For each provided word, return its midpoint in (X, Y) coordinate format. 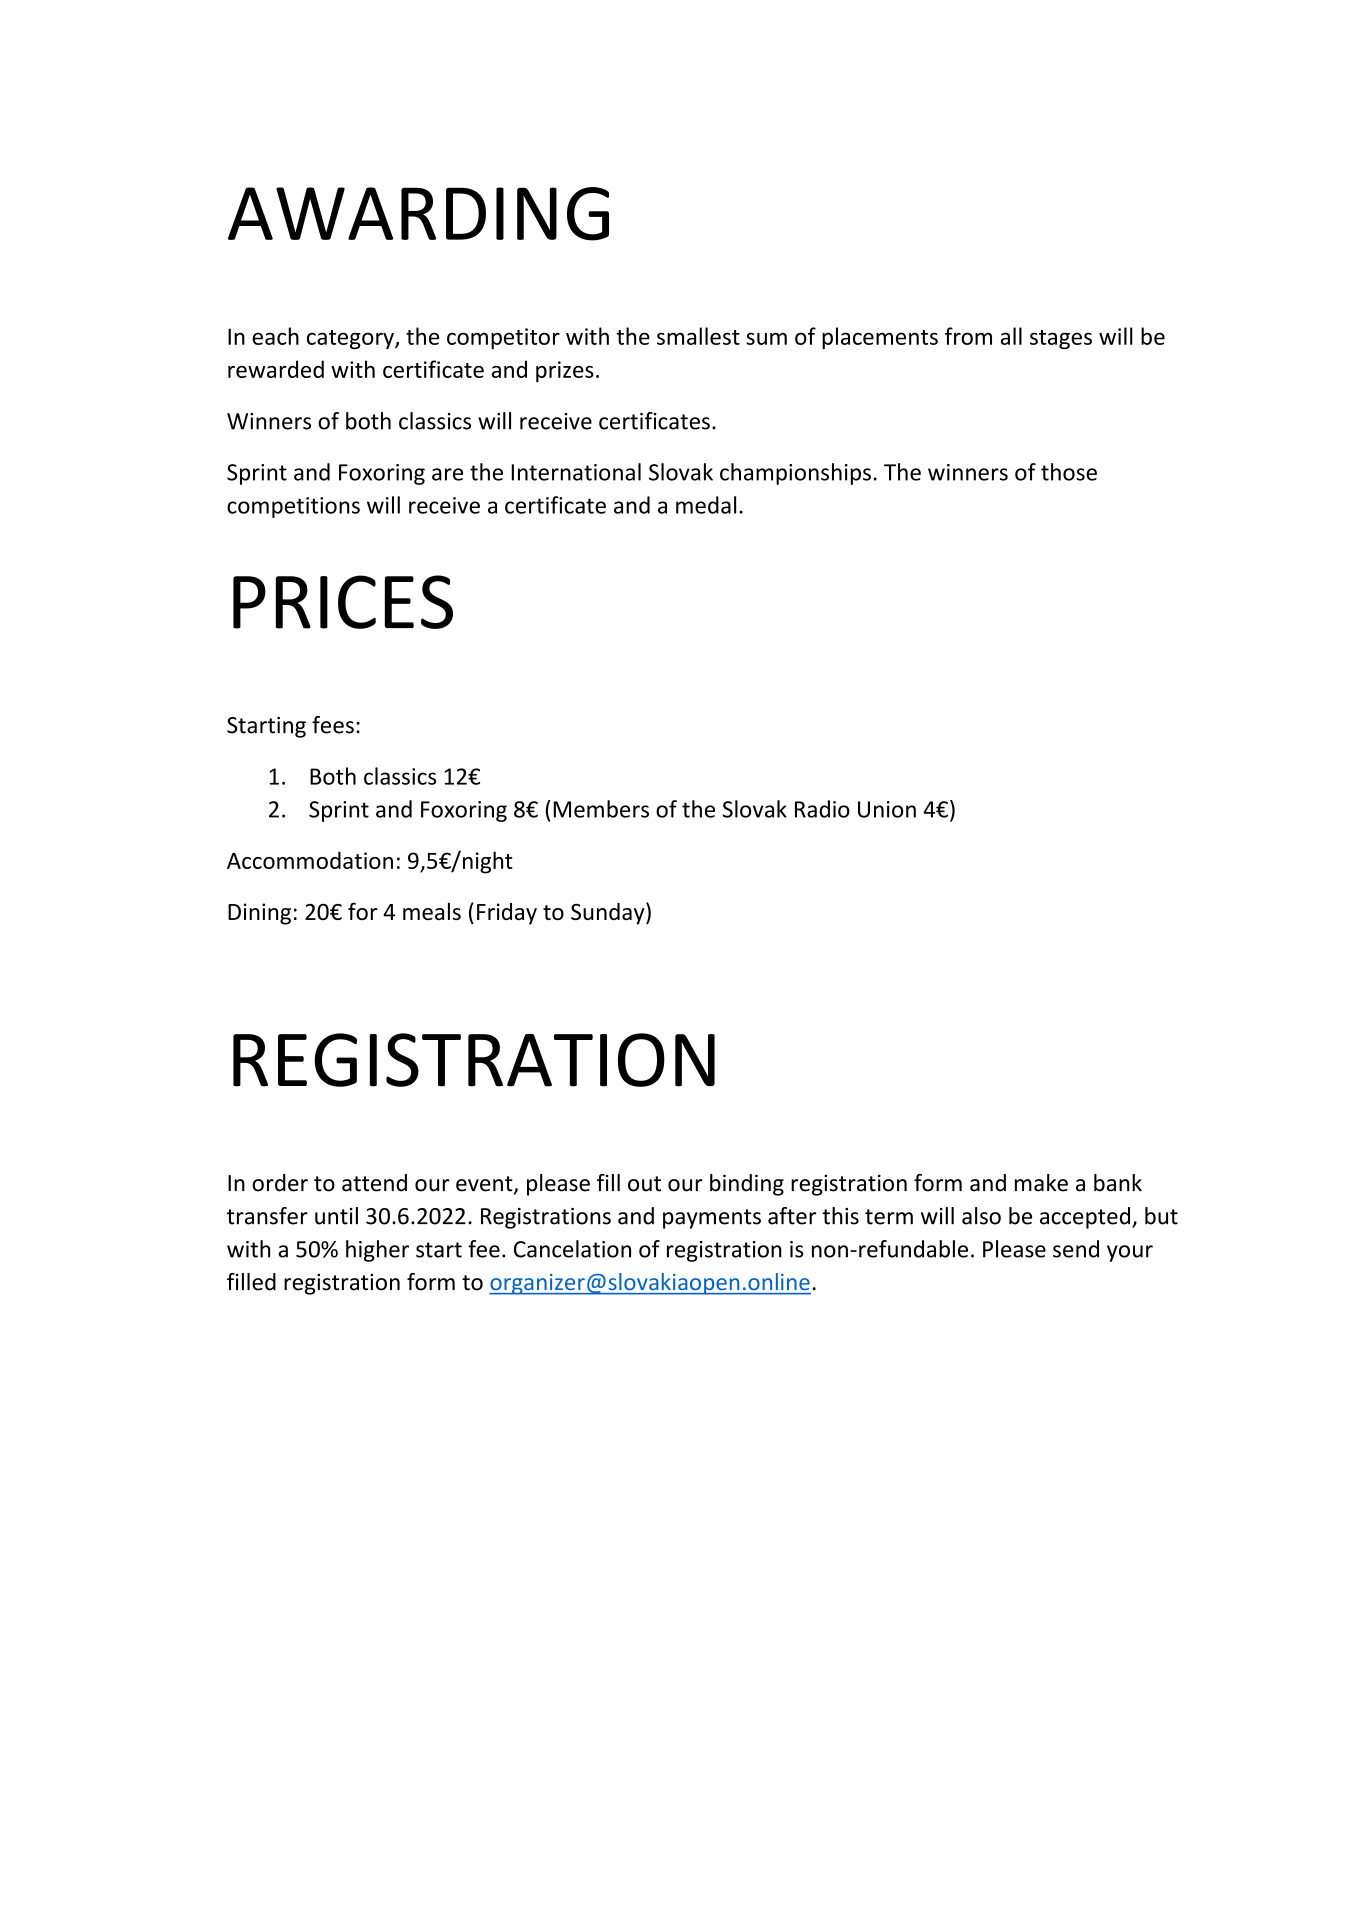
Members (601, 809)
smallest (698, 336)
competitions (293, 507)
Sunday (609, 913)
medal (706, 505)
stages (1061, 339)
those (1069, 472)
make (1041, 1183)
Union (887, 809)
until (336, 1216)
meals (432, 911)
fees (333, 725)
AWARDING (418, 214)
